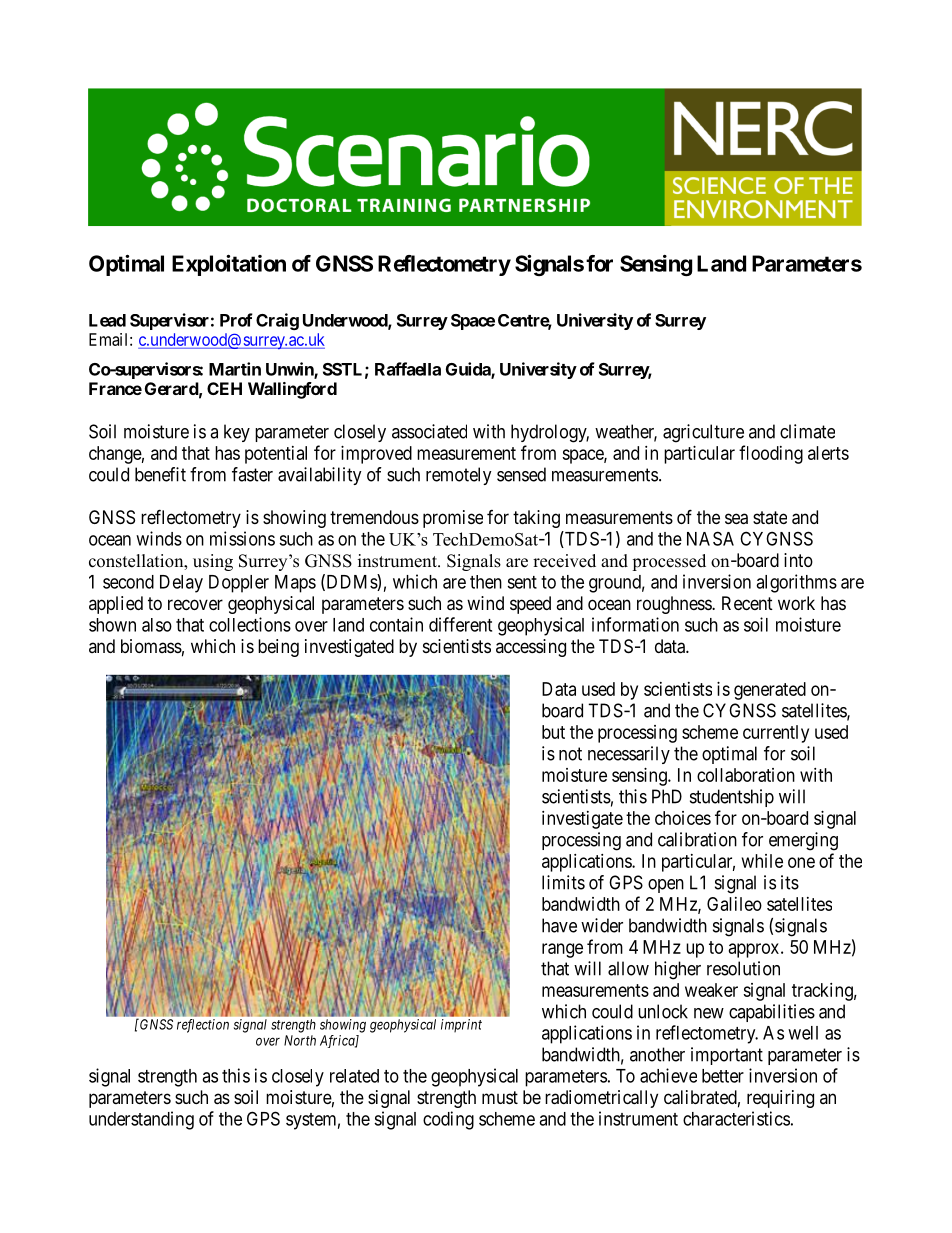 The image size is (952, 1233). Describe the element at coordinates (563, 882) in the screenshot. I see `limits` at that location.
